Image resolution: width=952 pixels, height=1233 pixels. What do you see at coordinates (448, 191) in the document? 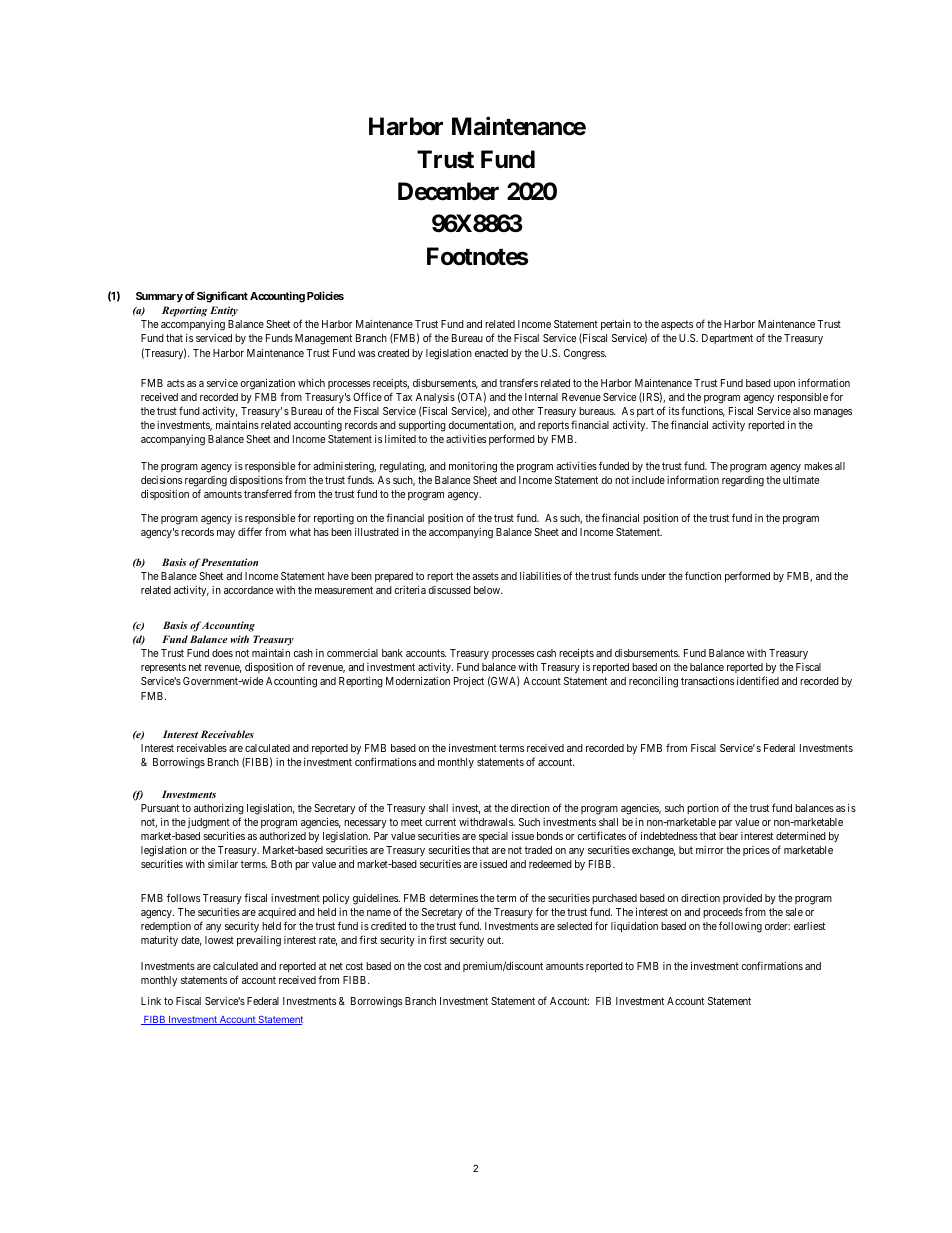
I see `December` at bounding box center [448, 191].
